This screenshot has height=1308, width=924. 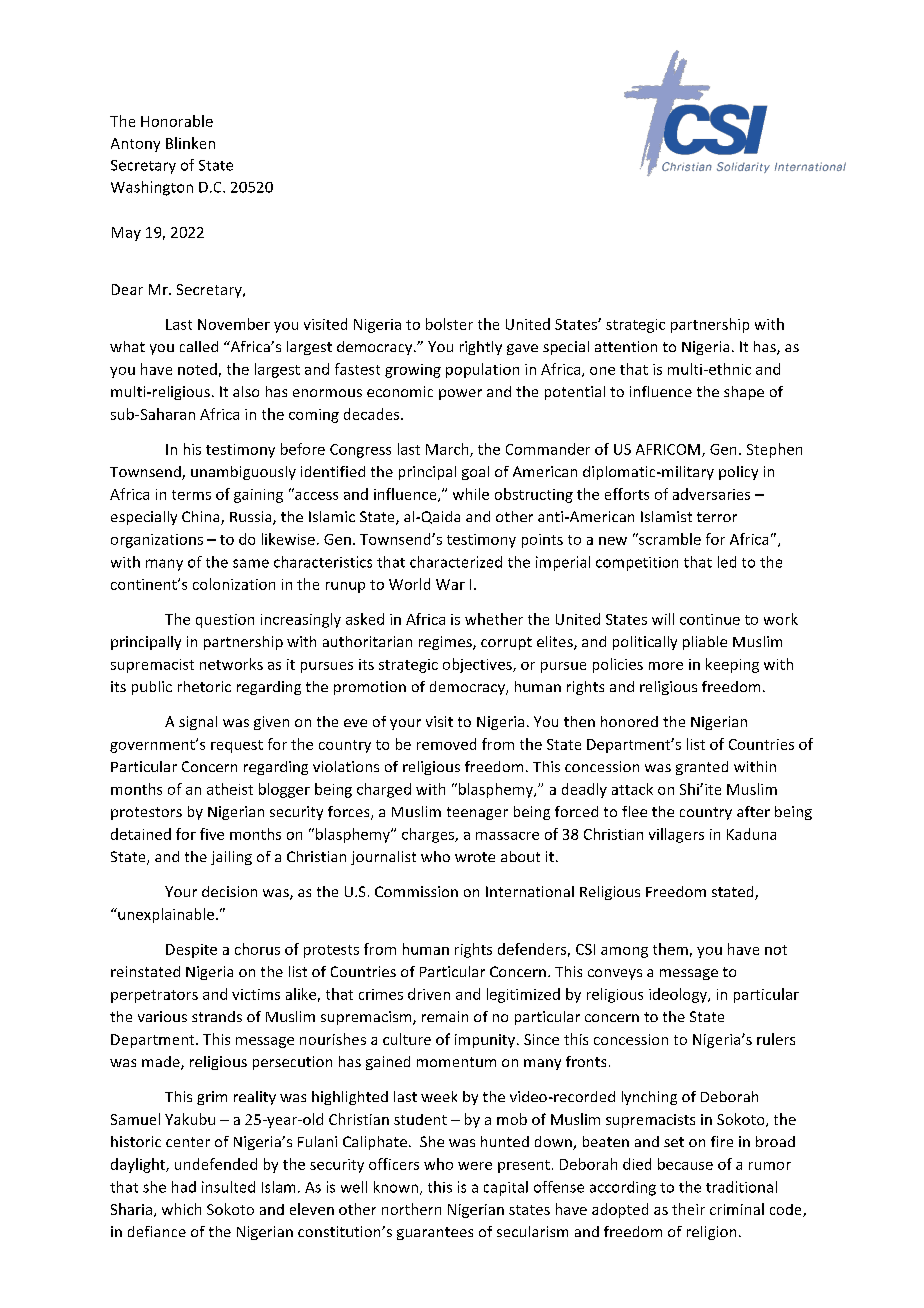 What do you see at coordinates (626, 346) in the screenshot?
I see `attention` at bounding box center [626, 346].
